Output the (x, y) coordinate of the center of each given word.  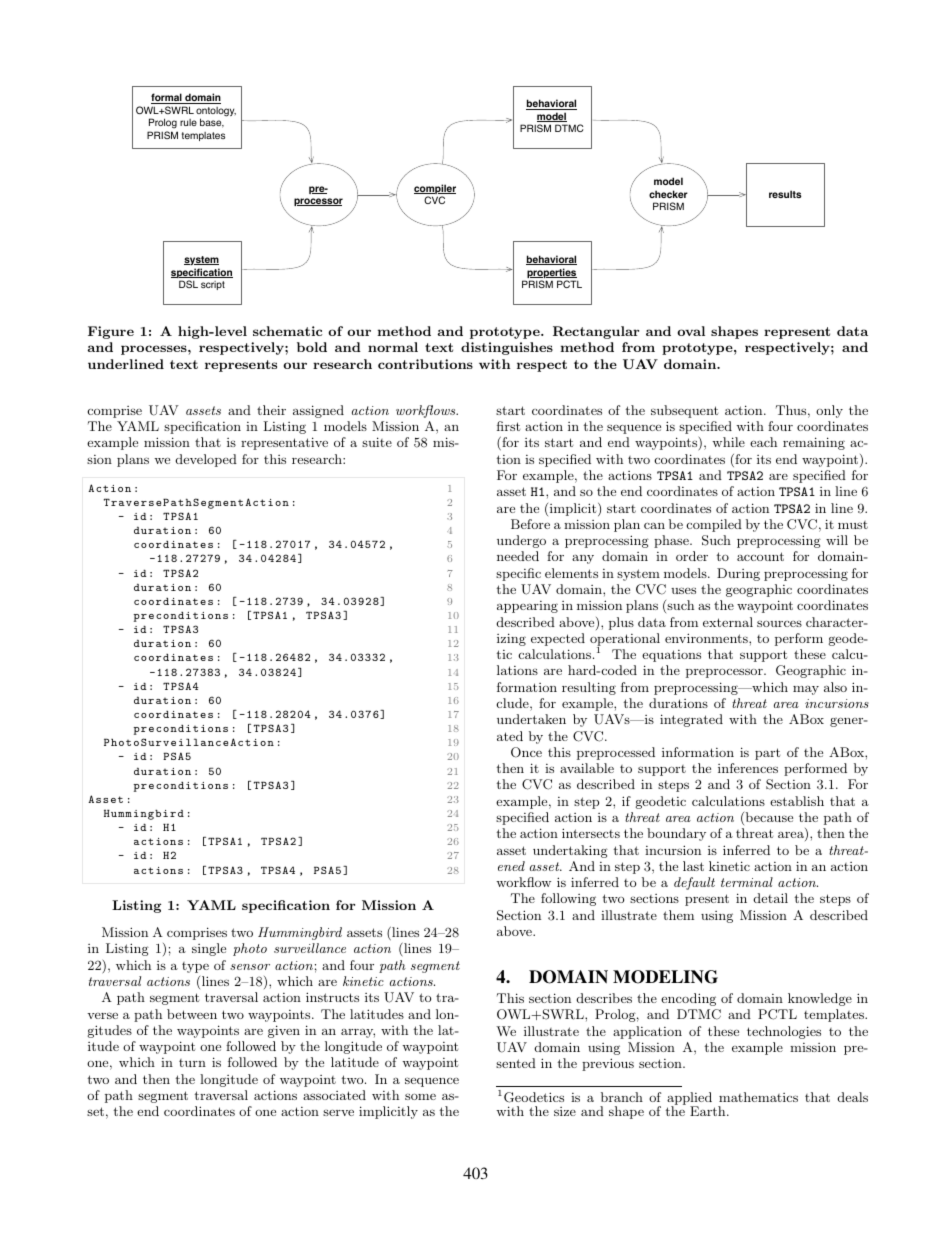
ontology (216, 113)
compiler (435, 190)
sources (779, 623)
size (565, 1111)
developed (206, 460)
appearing (527, 607)
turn (192, 1063)
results (785, 194)
